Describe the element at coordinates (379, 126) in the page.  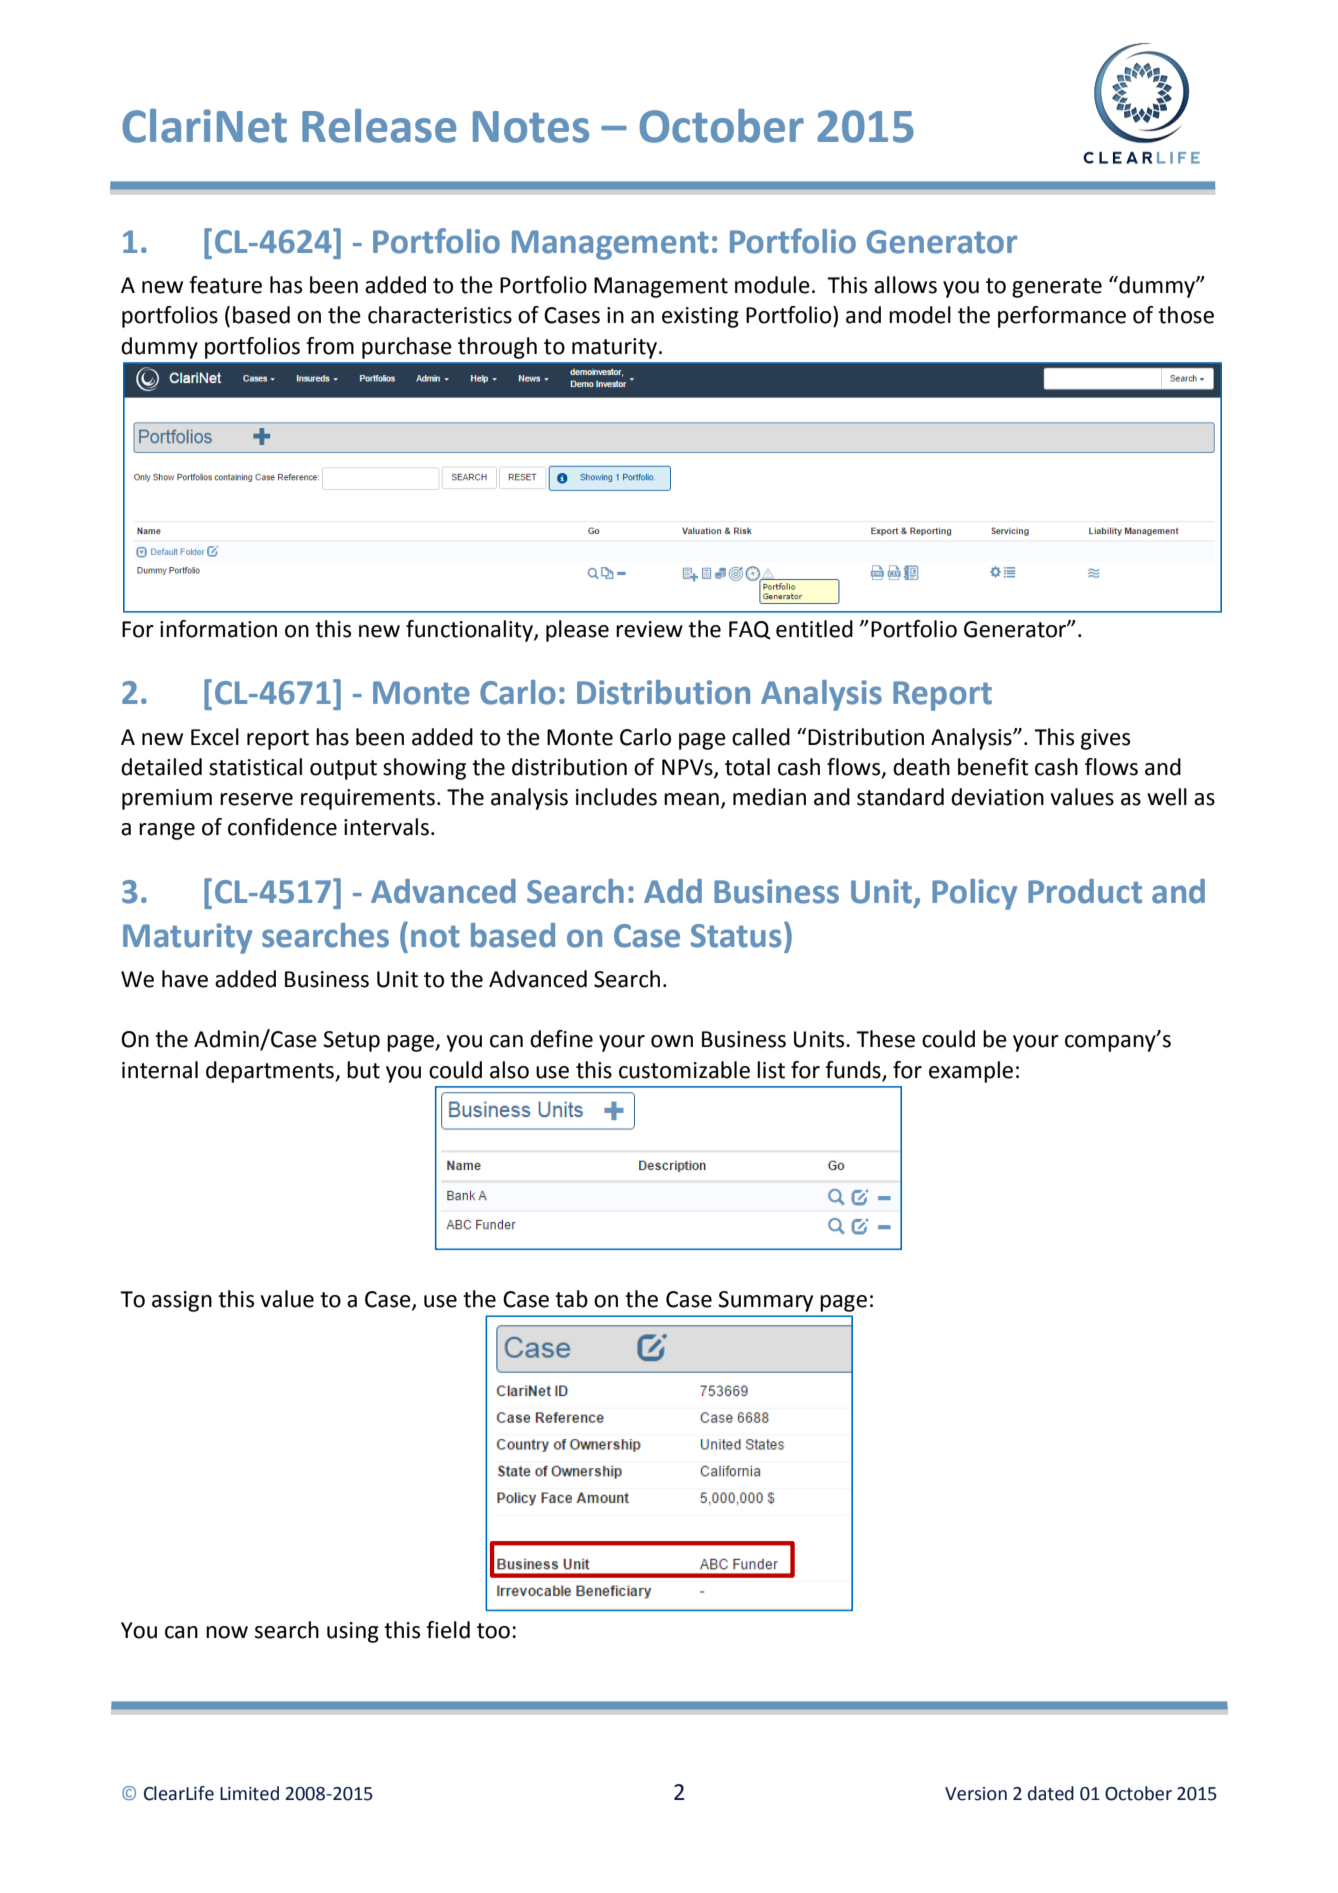
I see `Release` at that location.
